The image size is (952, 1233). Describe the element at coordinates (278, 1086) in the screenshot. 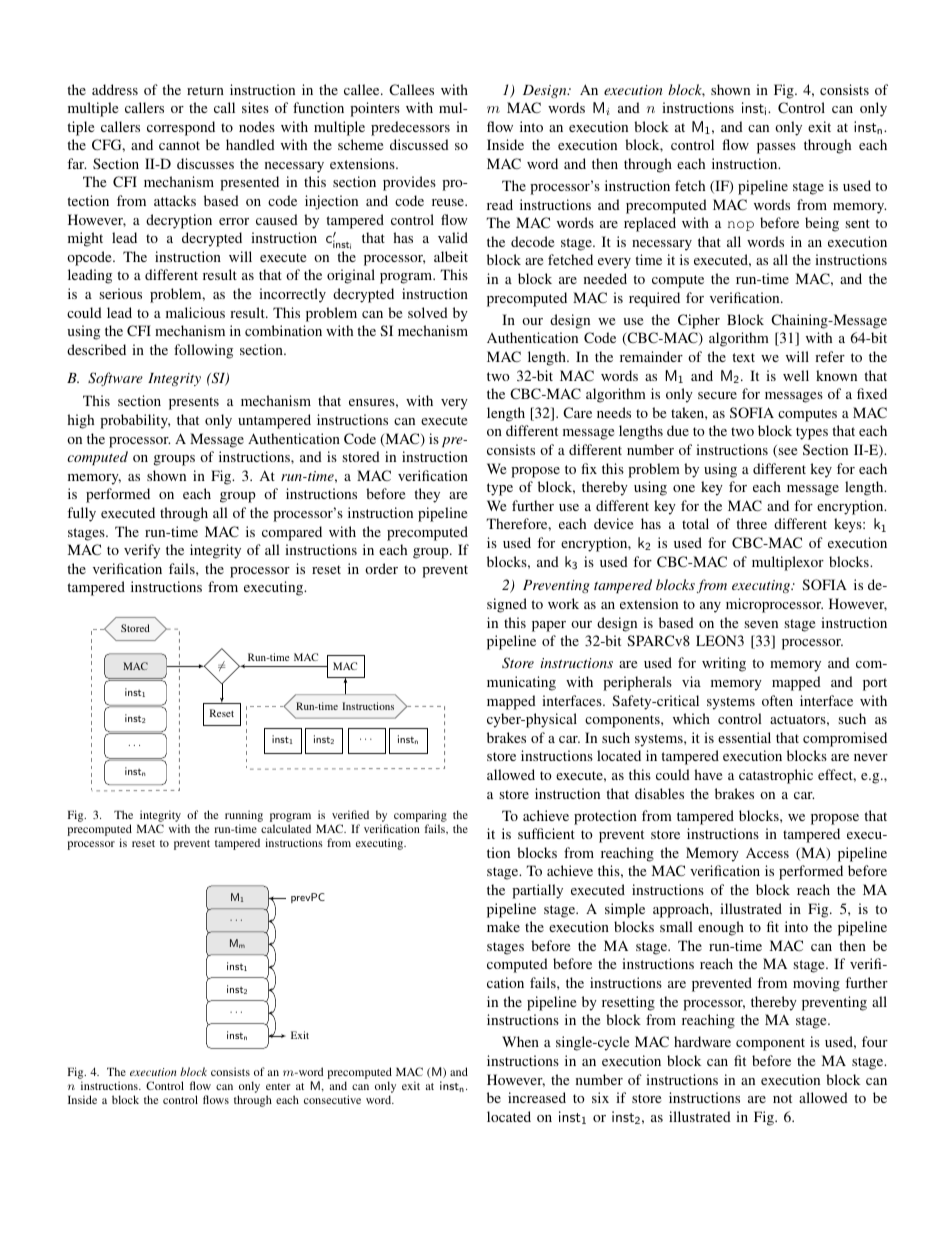

I see `enter` at that location.
